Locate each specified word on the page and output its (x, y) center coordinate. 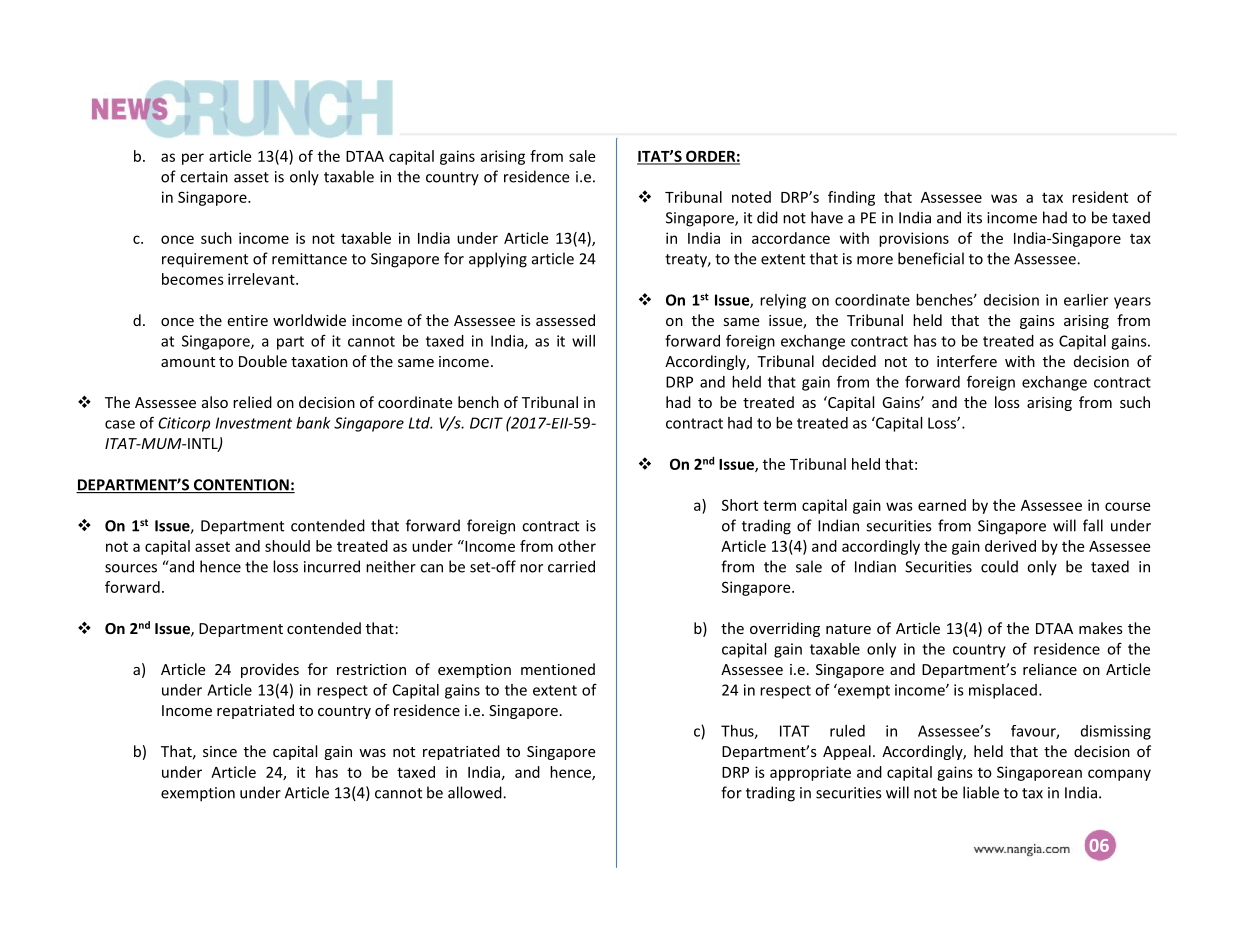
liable (981, 792)
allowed (476, 792)
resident (1100, 197)
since (220, 751)
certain (204, 177)
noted (751, 197)
